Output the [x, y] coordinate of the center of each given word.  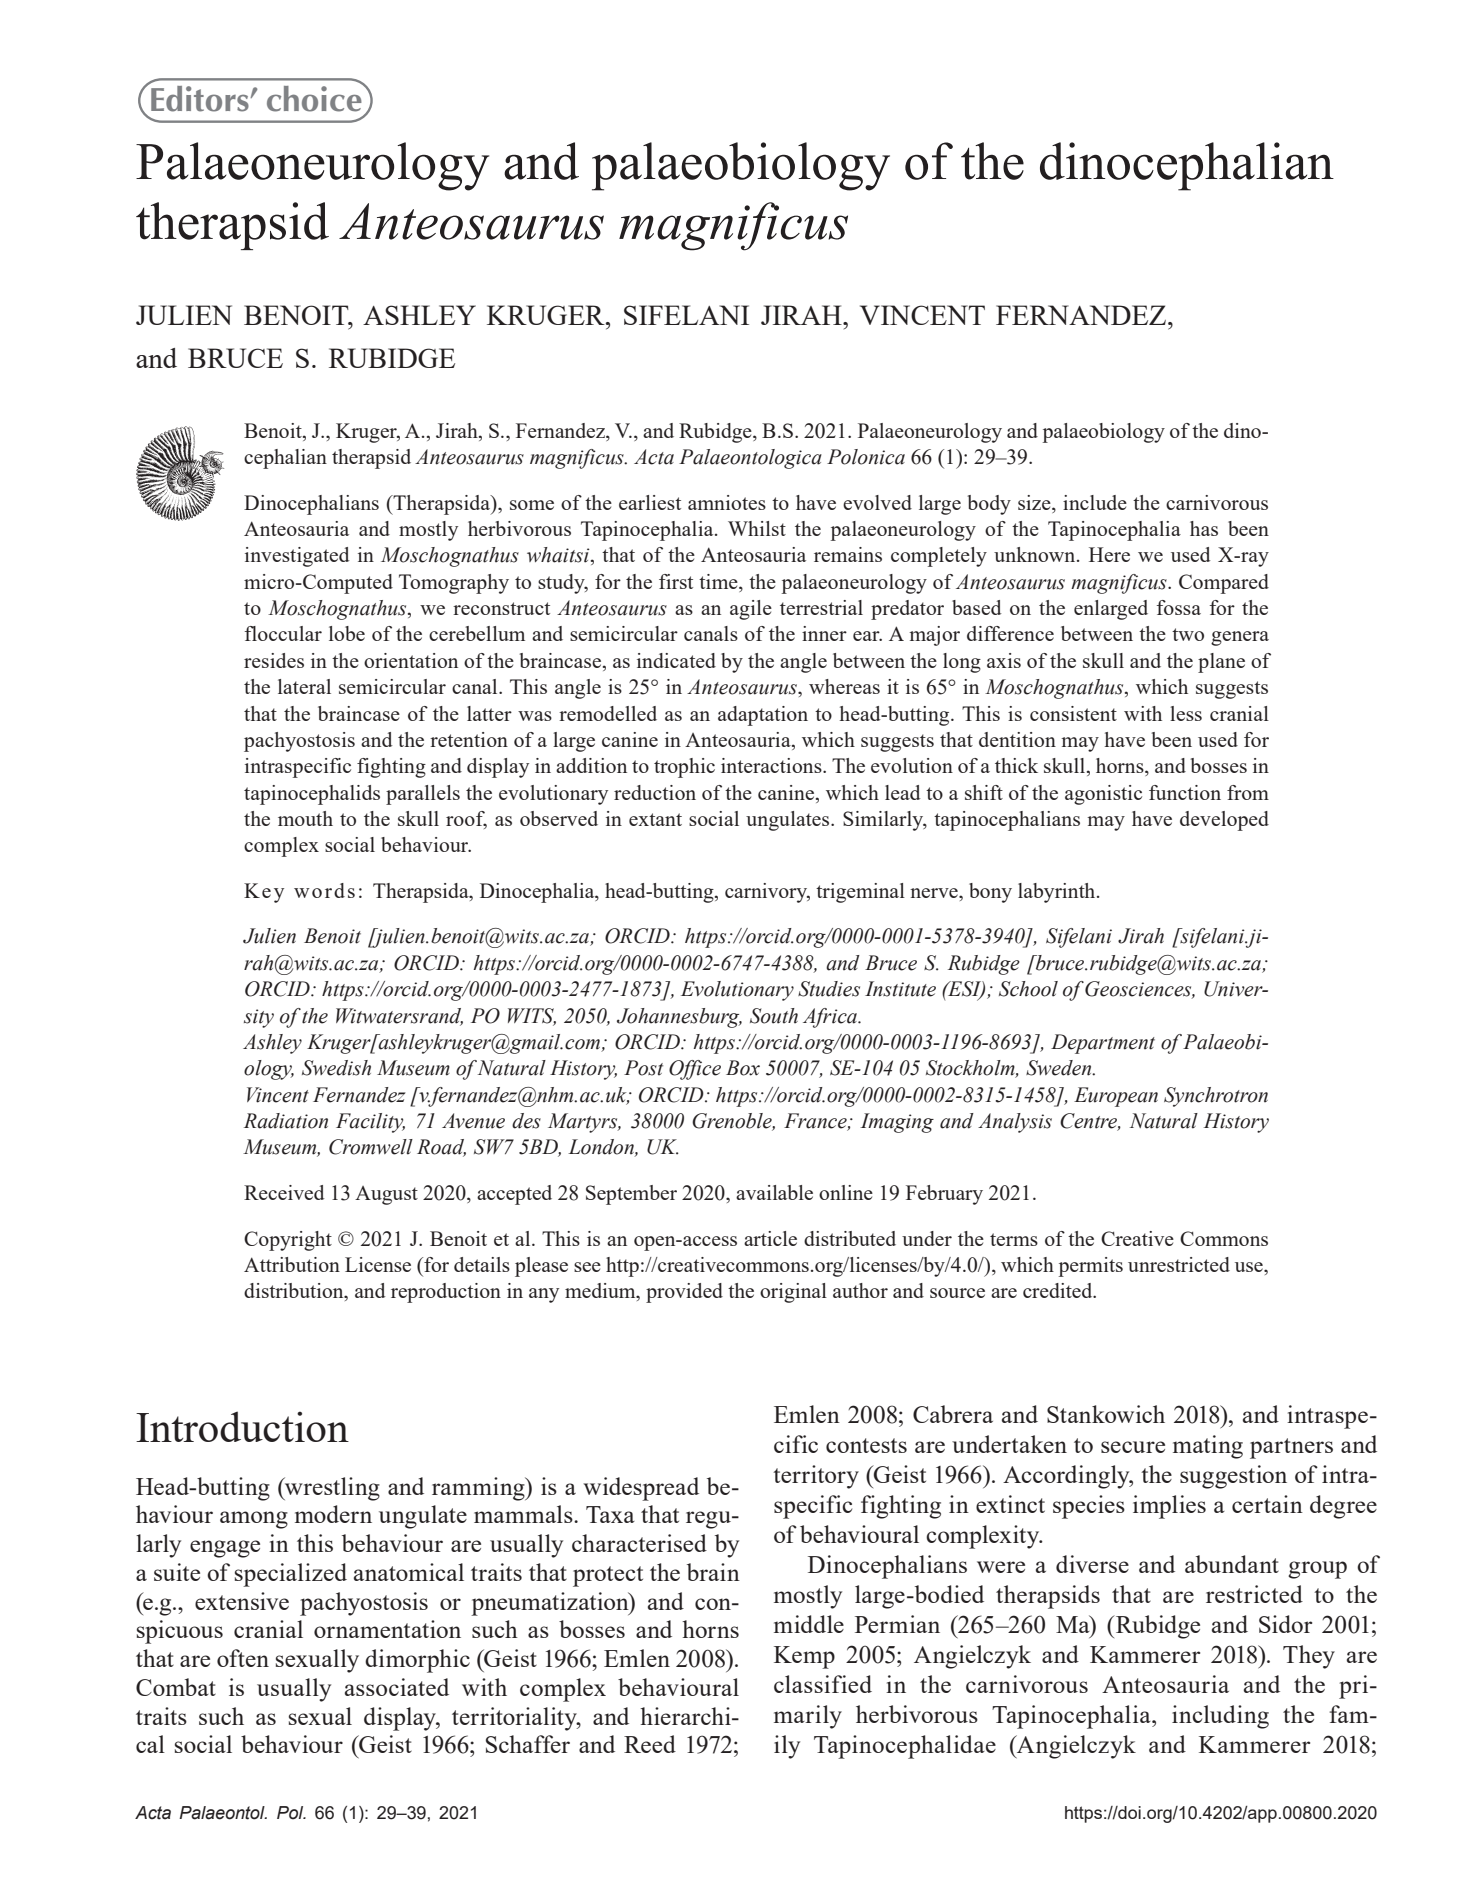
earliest [650, 502]
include [1095, 502]
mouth [305, 818]
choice [315, 98]
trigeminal [860, 893]
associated [397, 1687]
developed [1224, 821]
